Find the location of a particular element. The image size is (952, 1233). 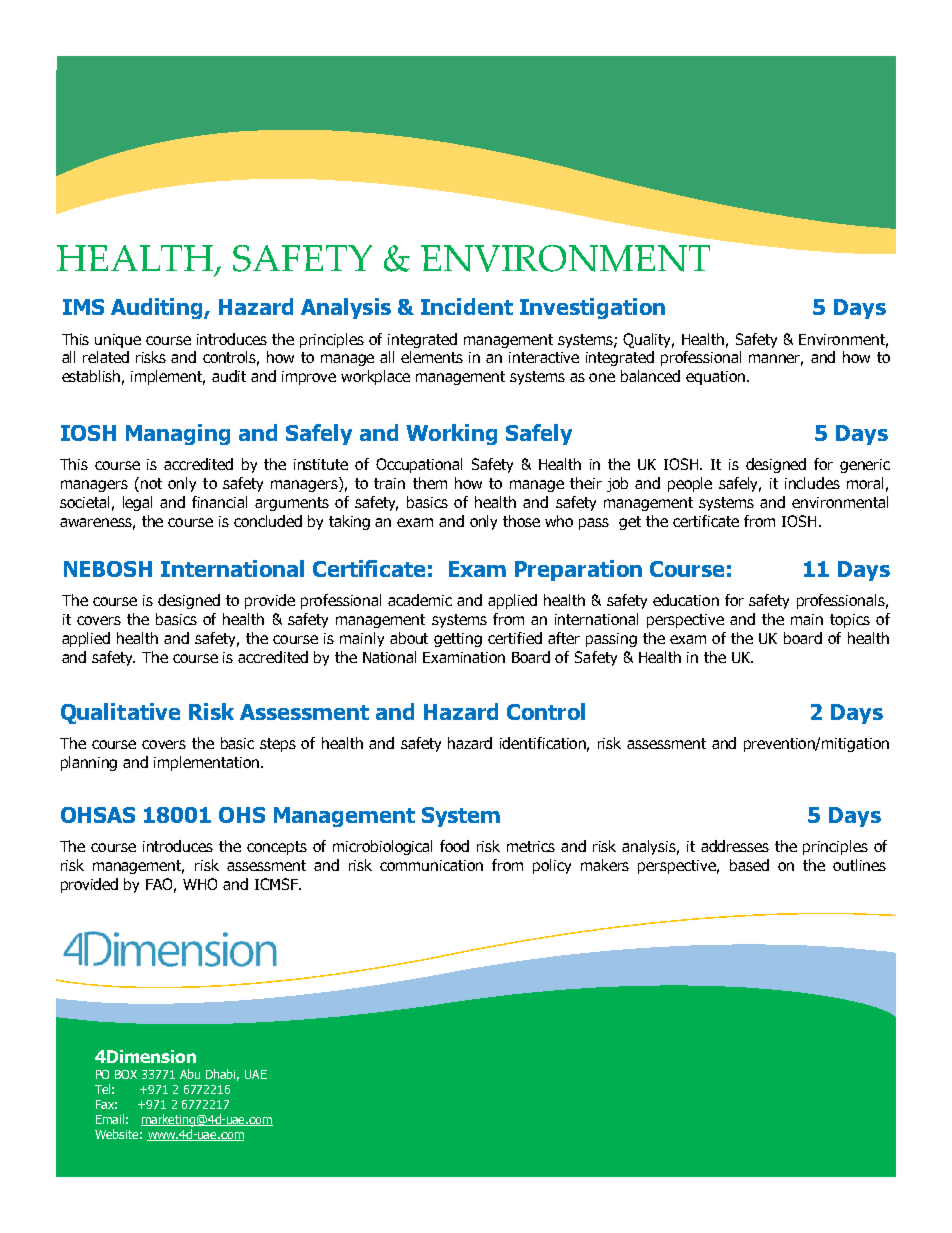

Dhabi is located at coordinates (222, 1075).
